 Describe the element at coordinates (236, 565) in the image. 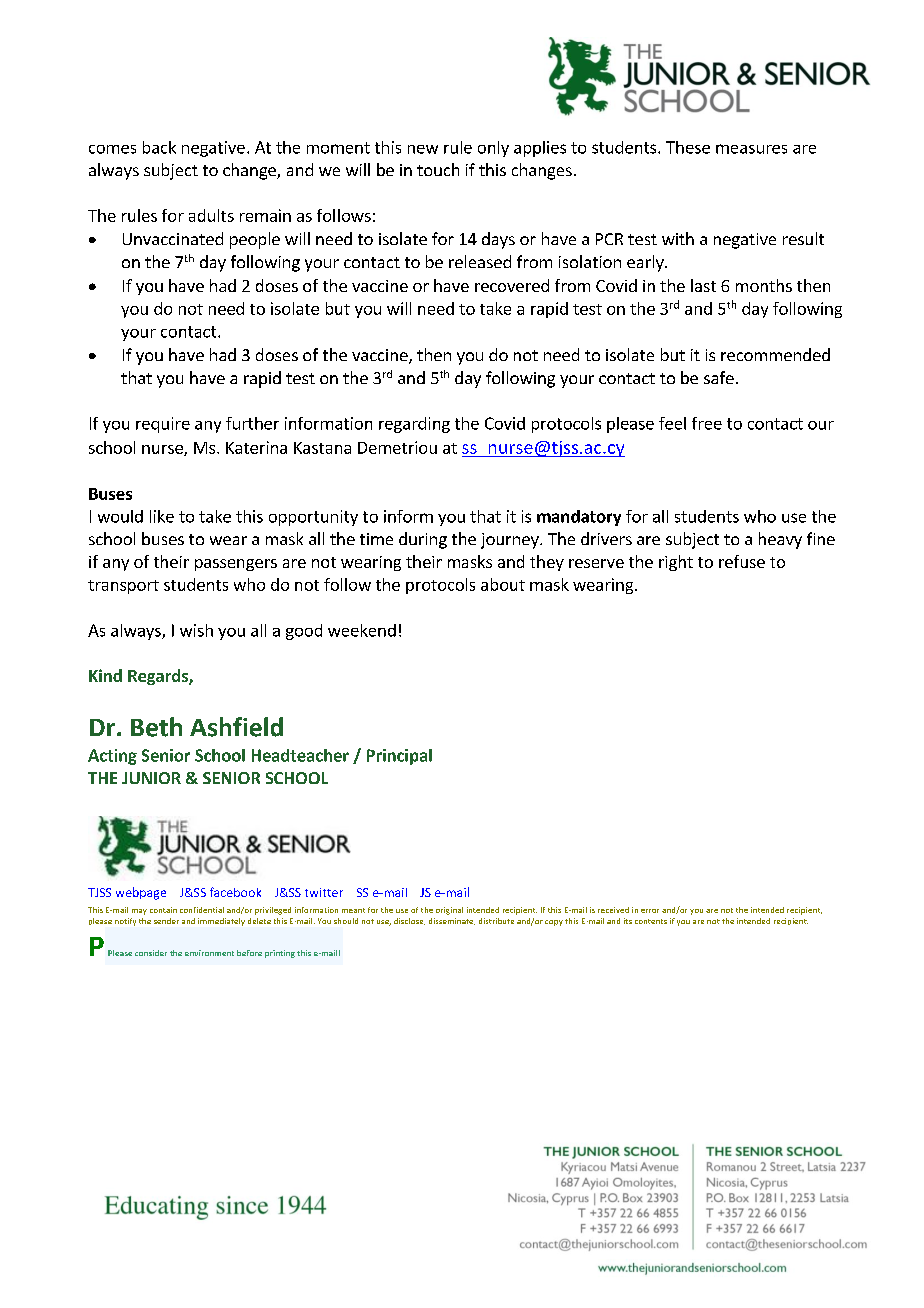

I see `passengers` at that location.
